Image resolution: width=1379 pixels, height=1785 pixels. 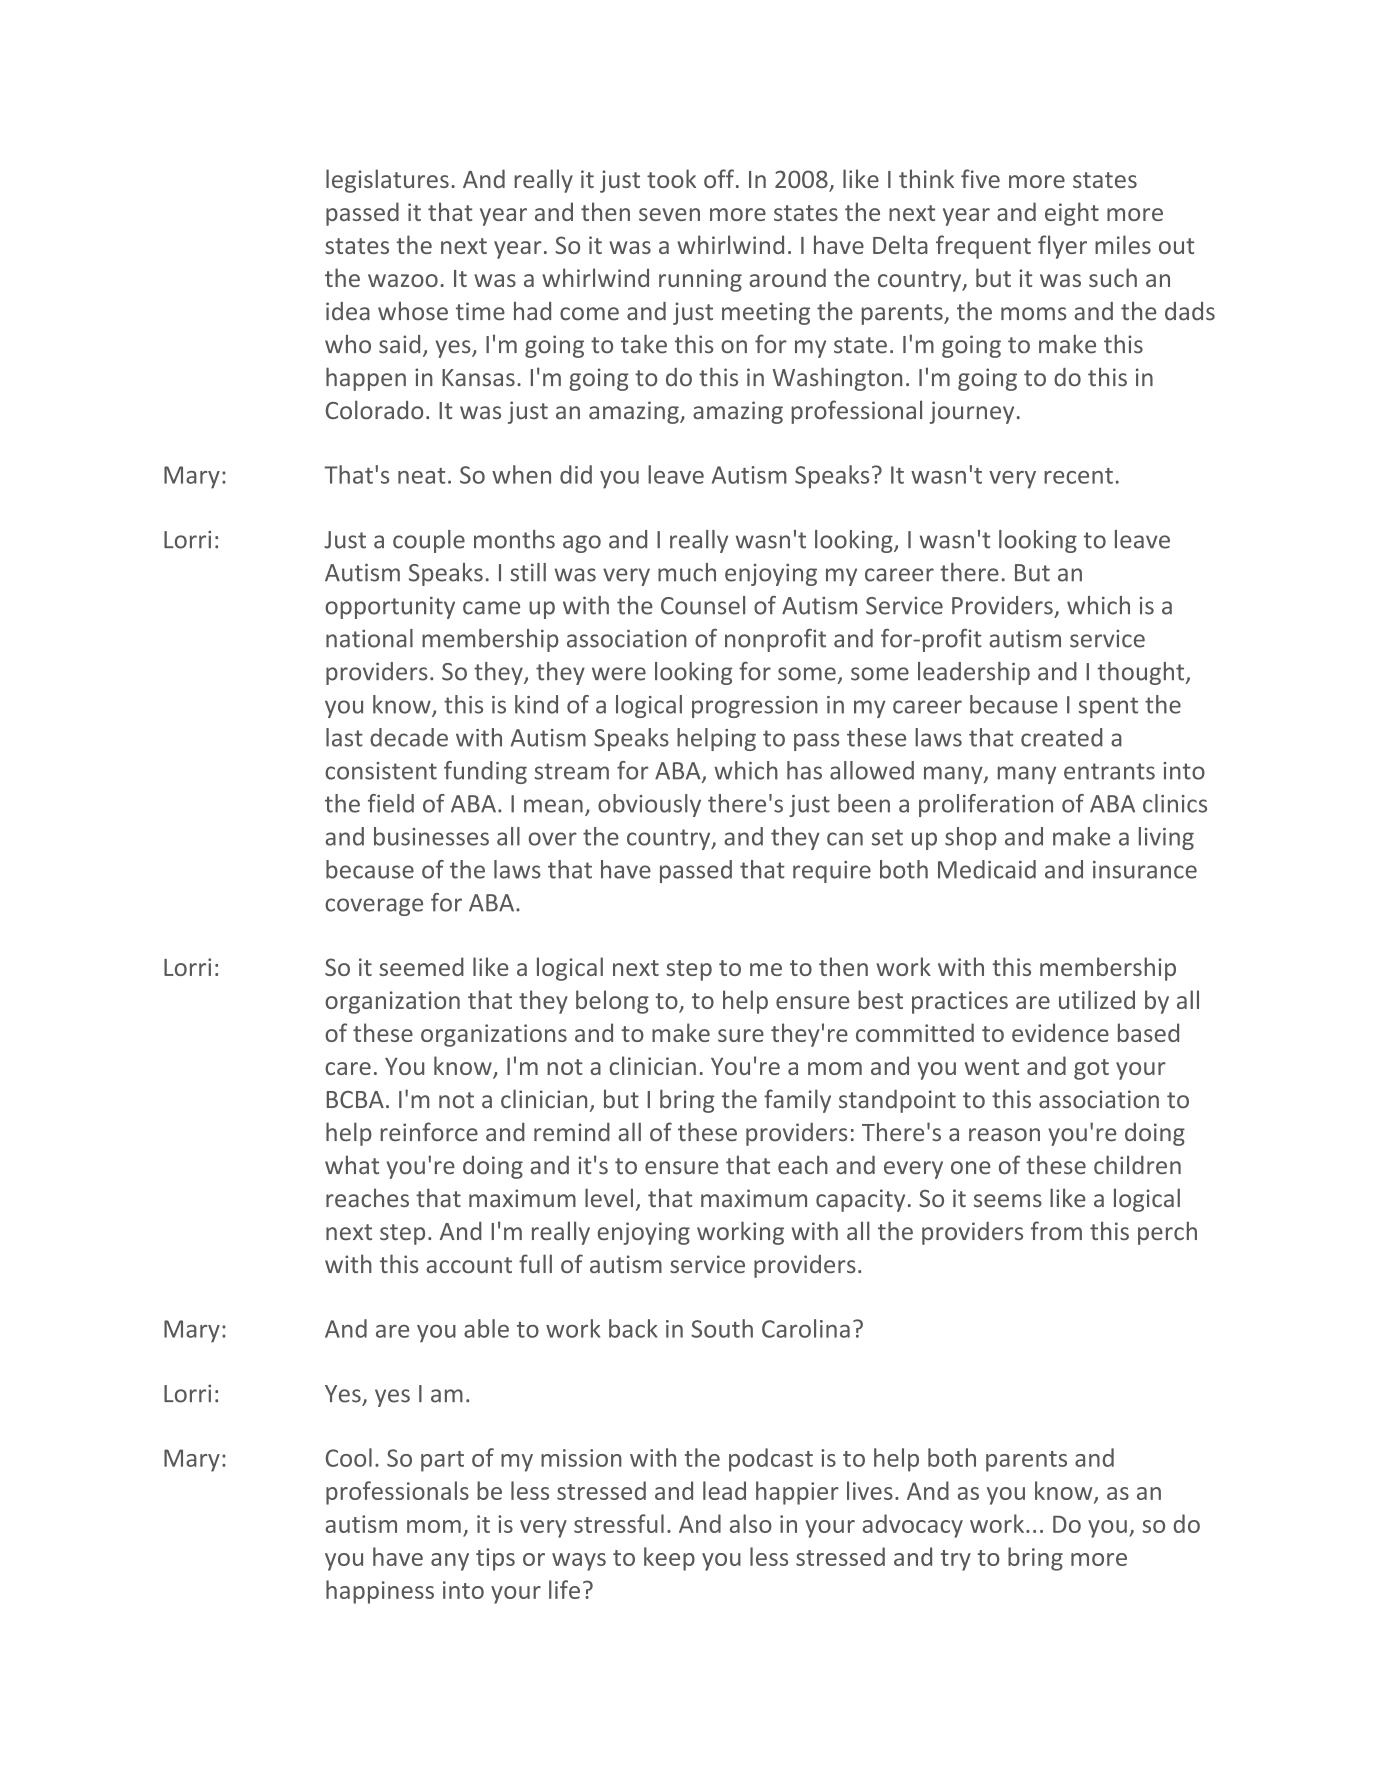 What do you see at coordinates (1072, 214) in the image?
I see `eight` at bounding box center [1072, 214].
